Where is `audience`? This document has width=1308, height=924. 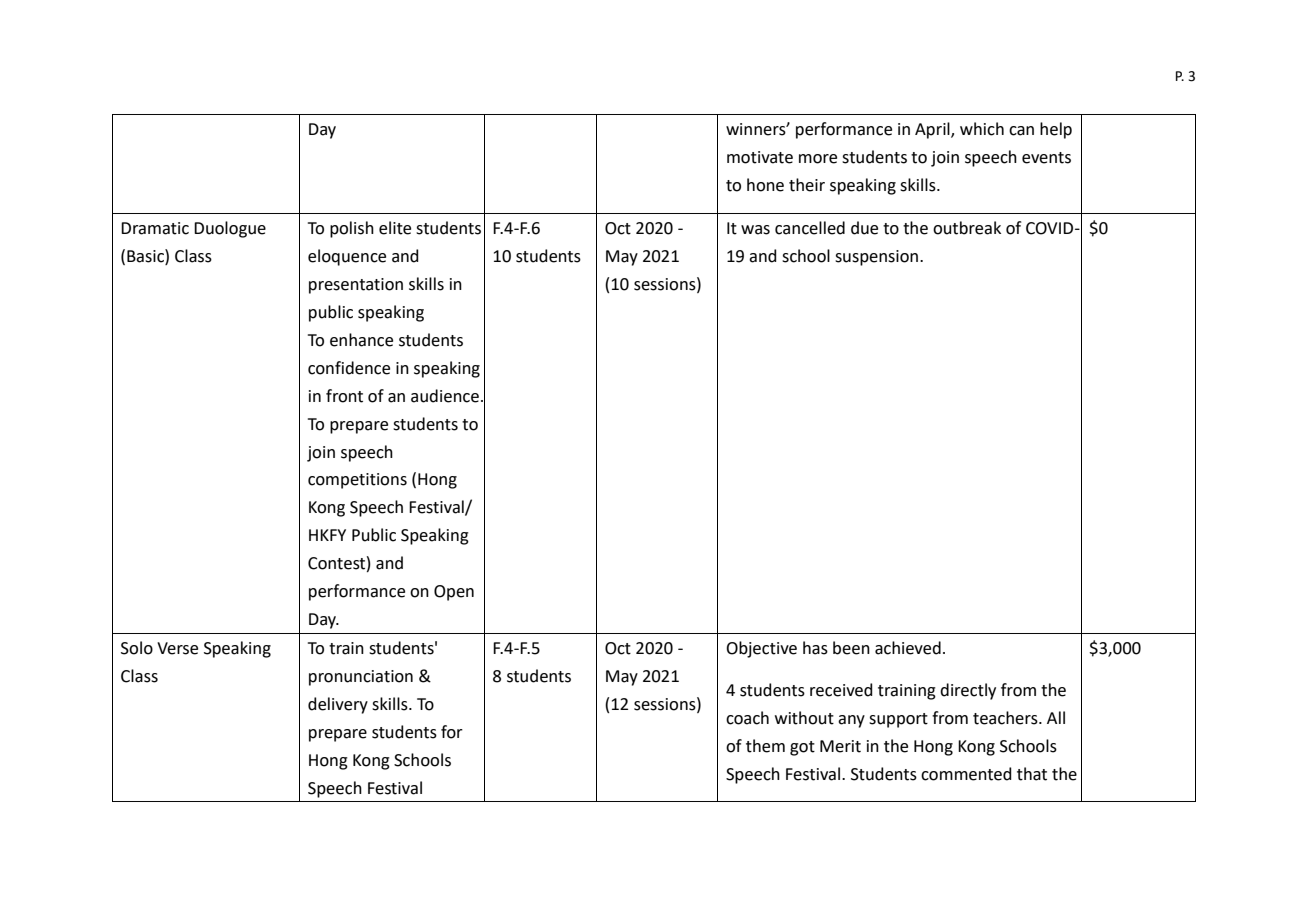
audience is located at coordinates (445, 396).
